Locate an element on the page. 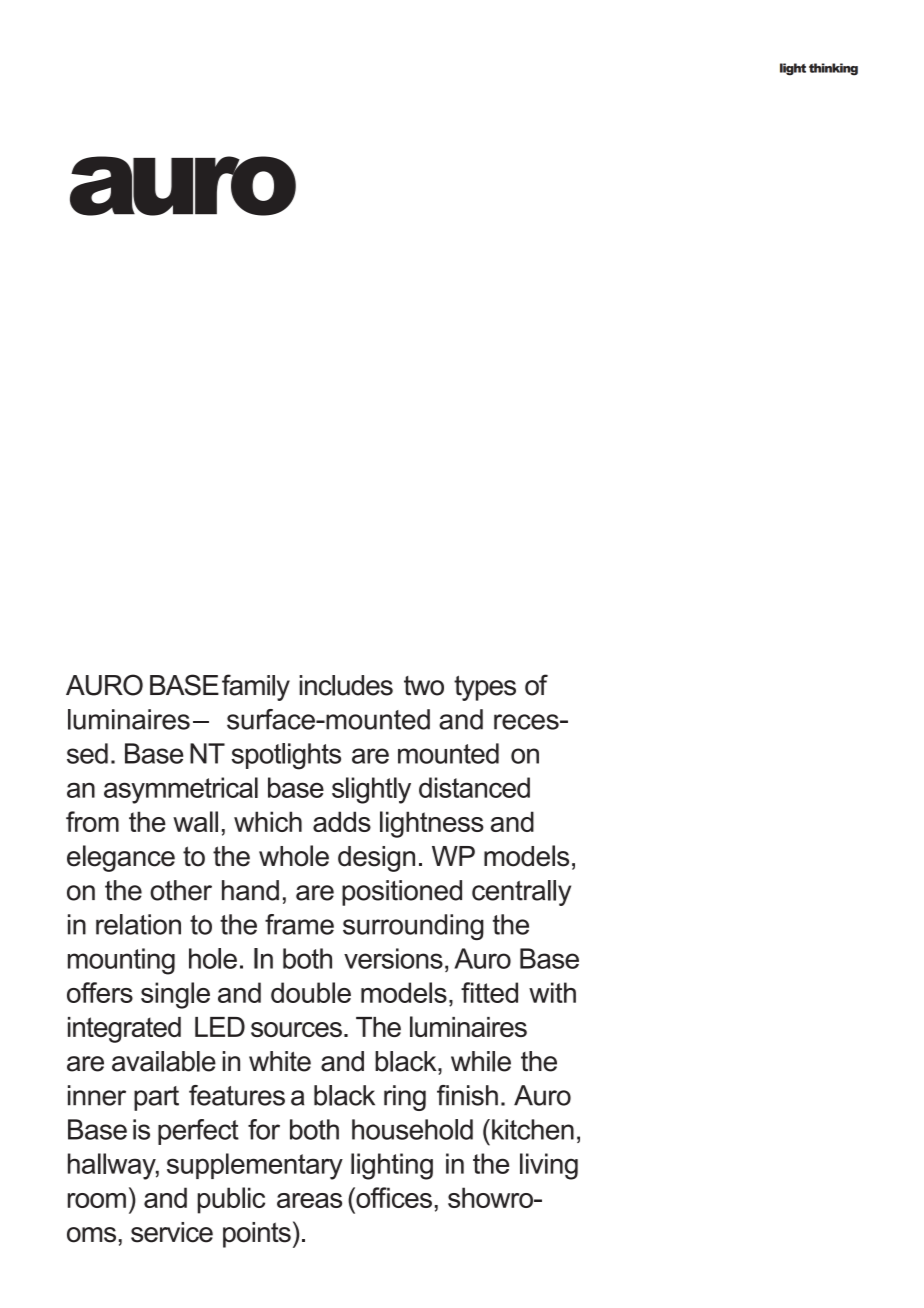 This document has height=1308, width=924. types is located at coordinates (485, 688).
